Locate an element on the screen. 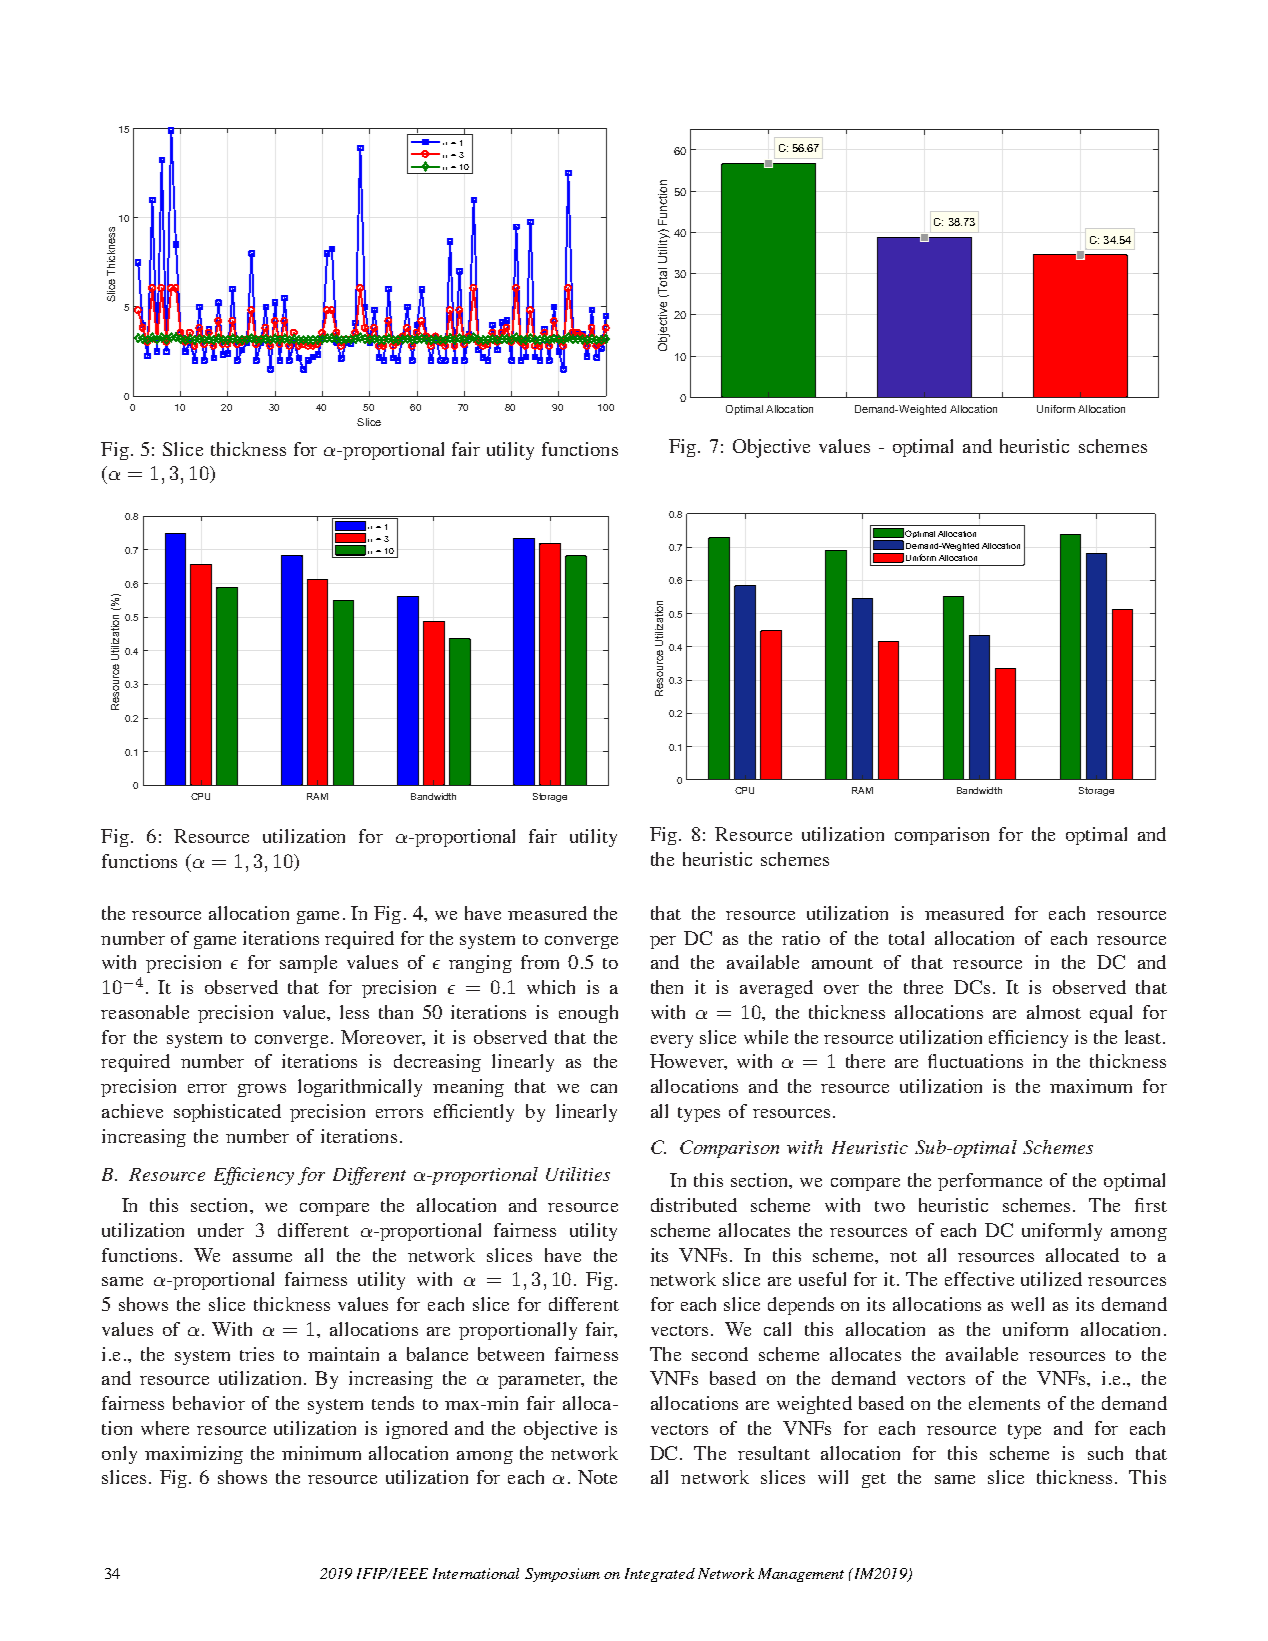 The image size is (1268, 1641). sample is located at coordinates (308, 964).
